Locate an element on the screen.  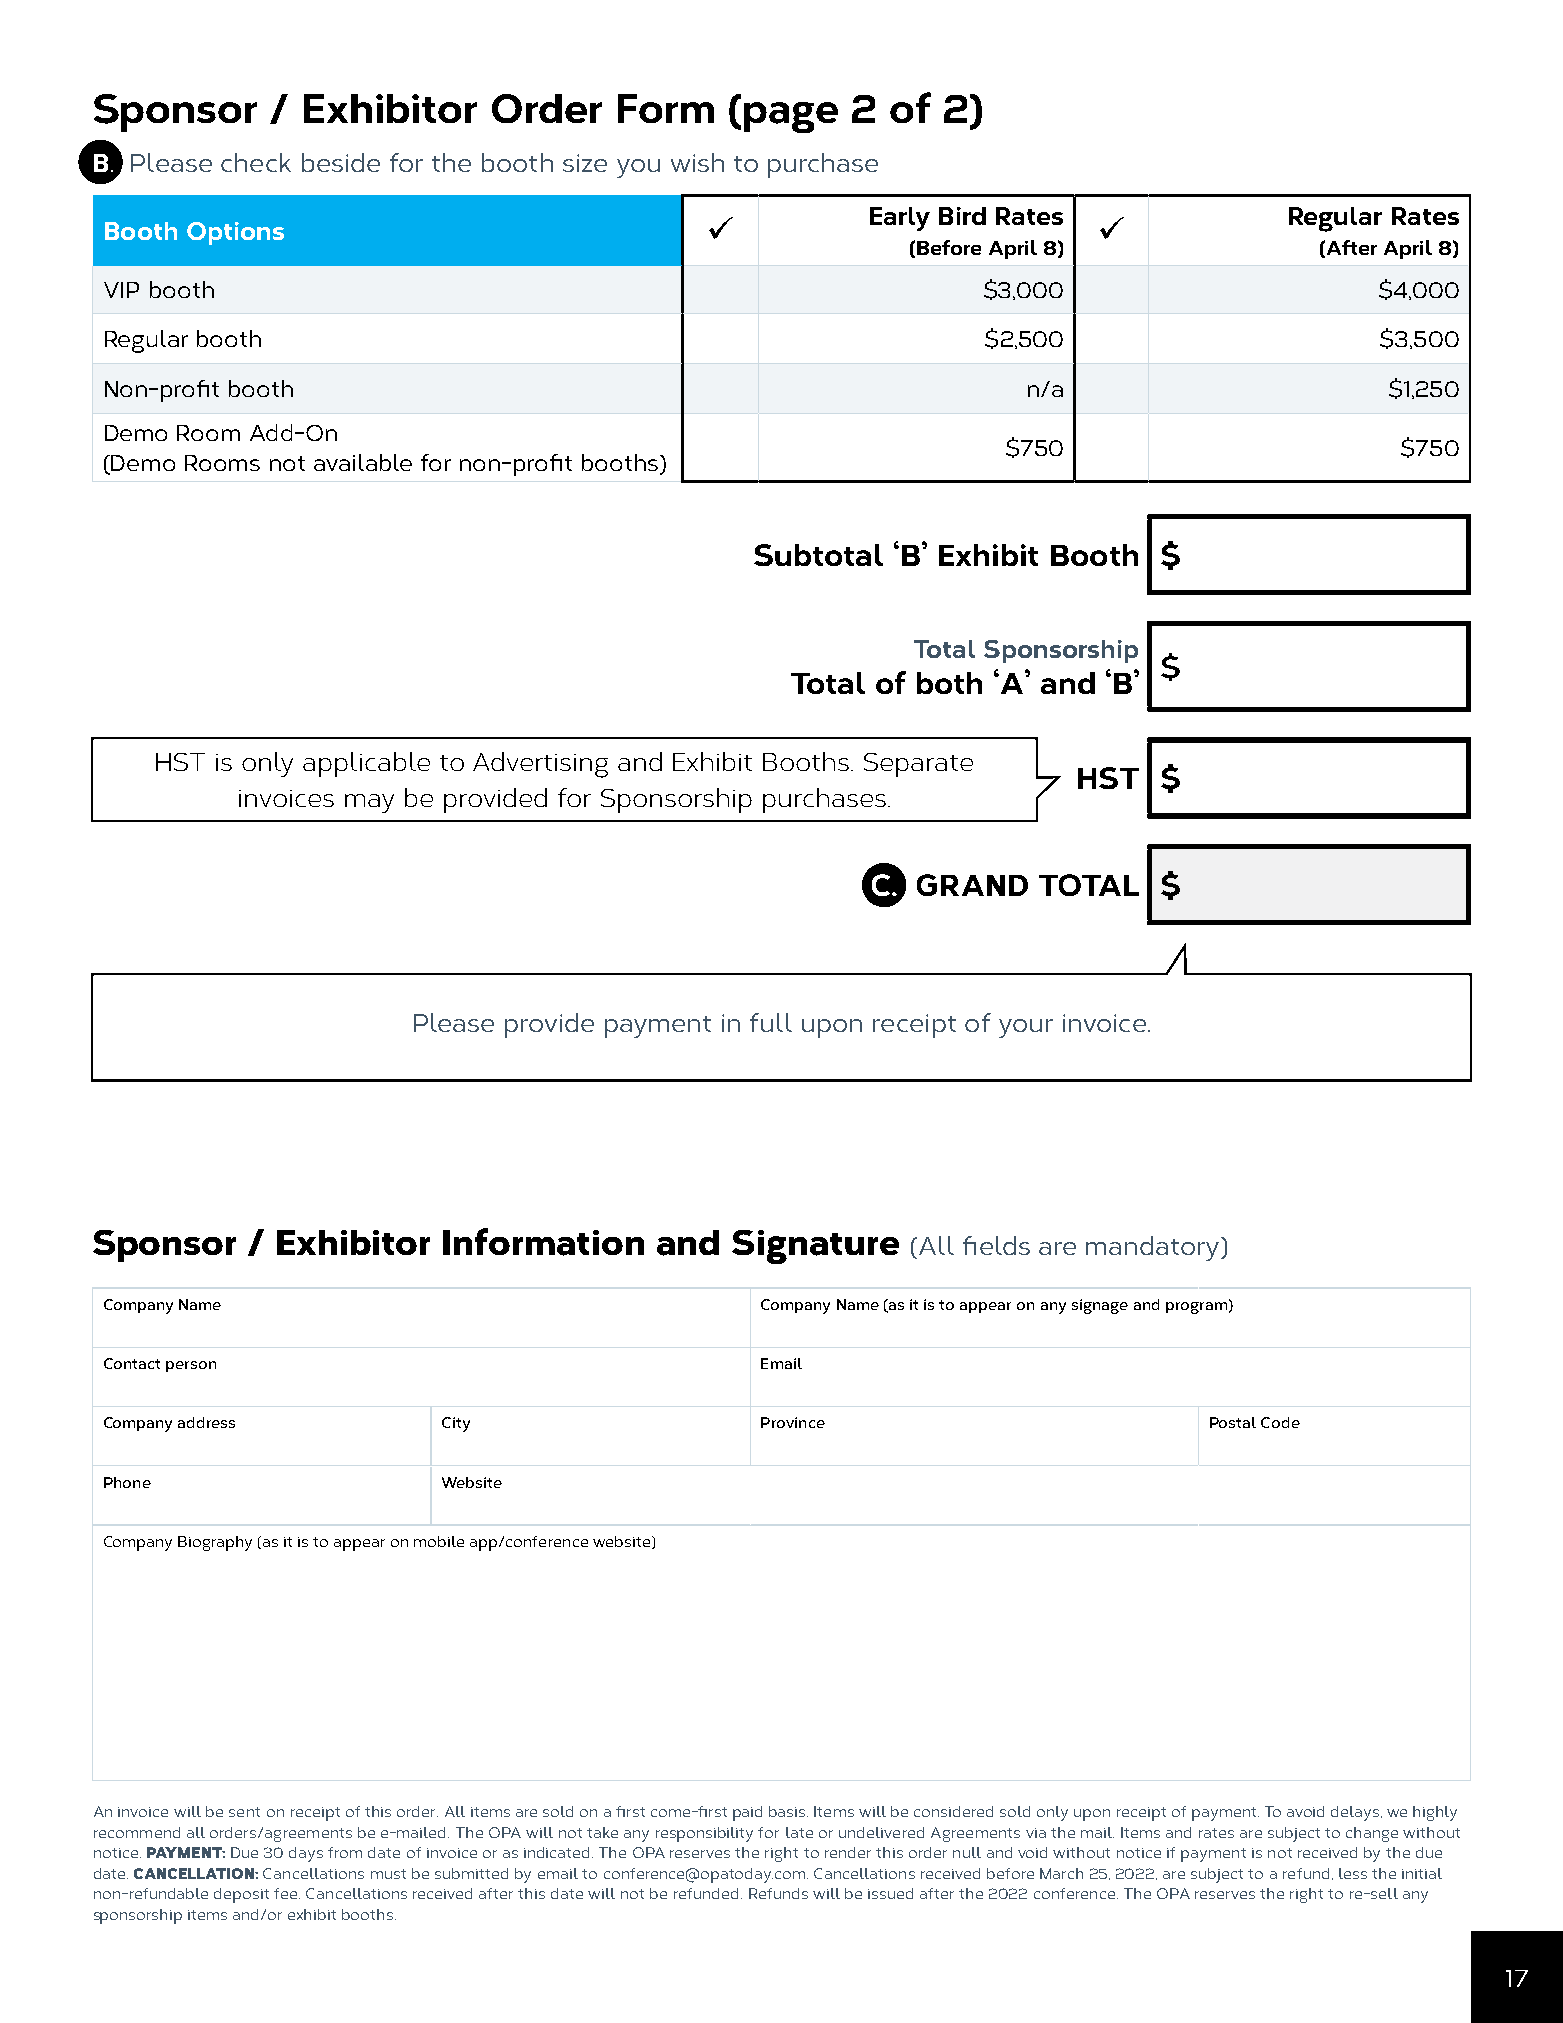
less is located at coordinates (1353, 1873).
